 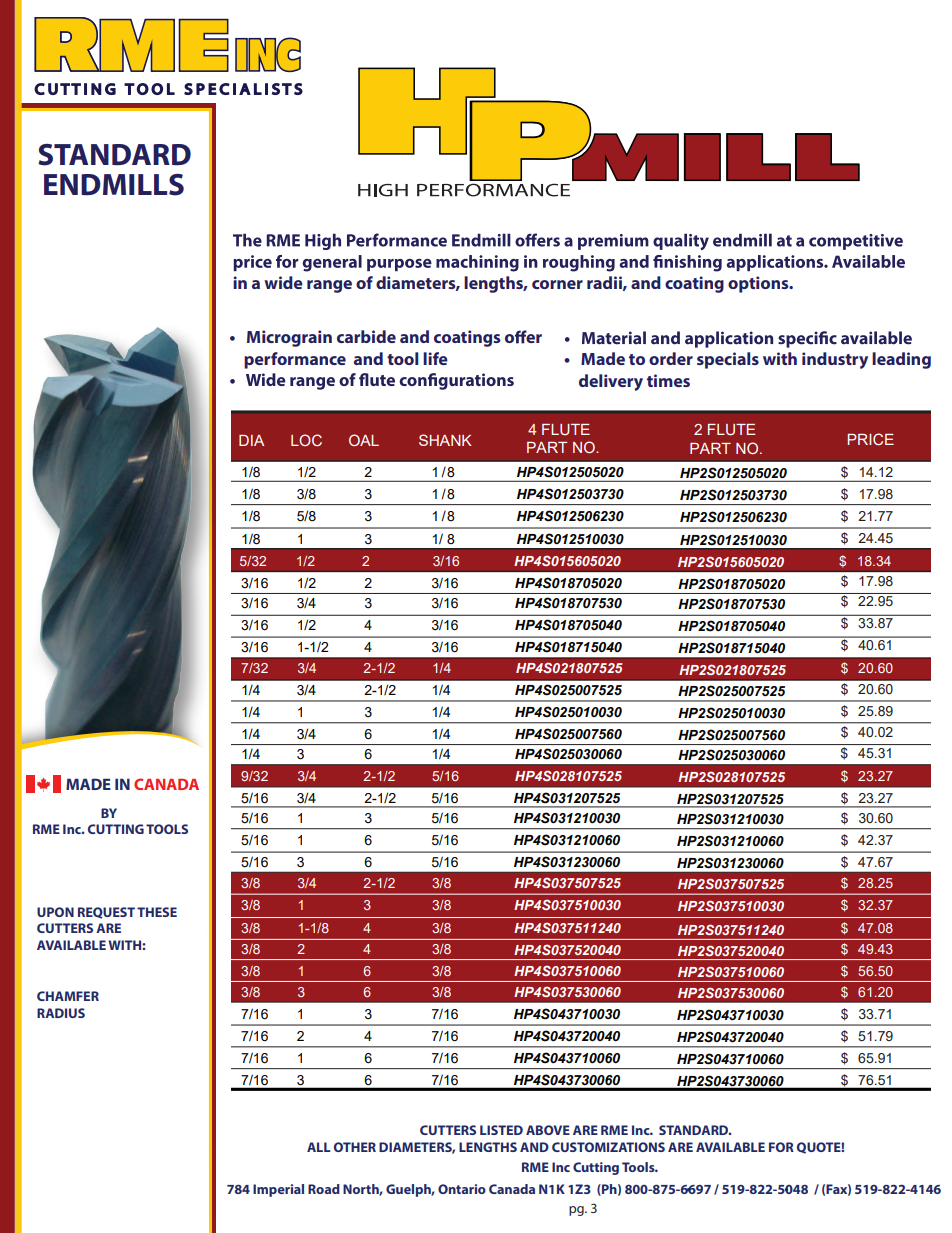 What do you see at coordinates (157, 912) in the screenshot?
I see `THESE` at bounding box center [157, 912].
